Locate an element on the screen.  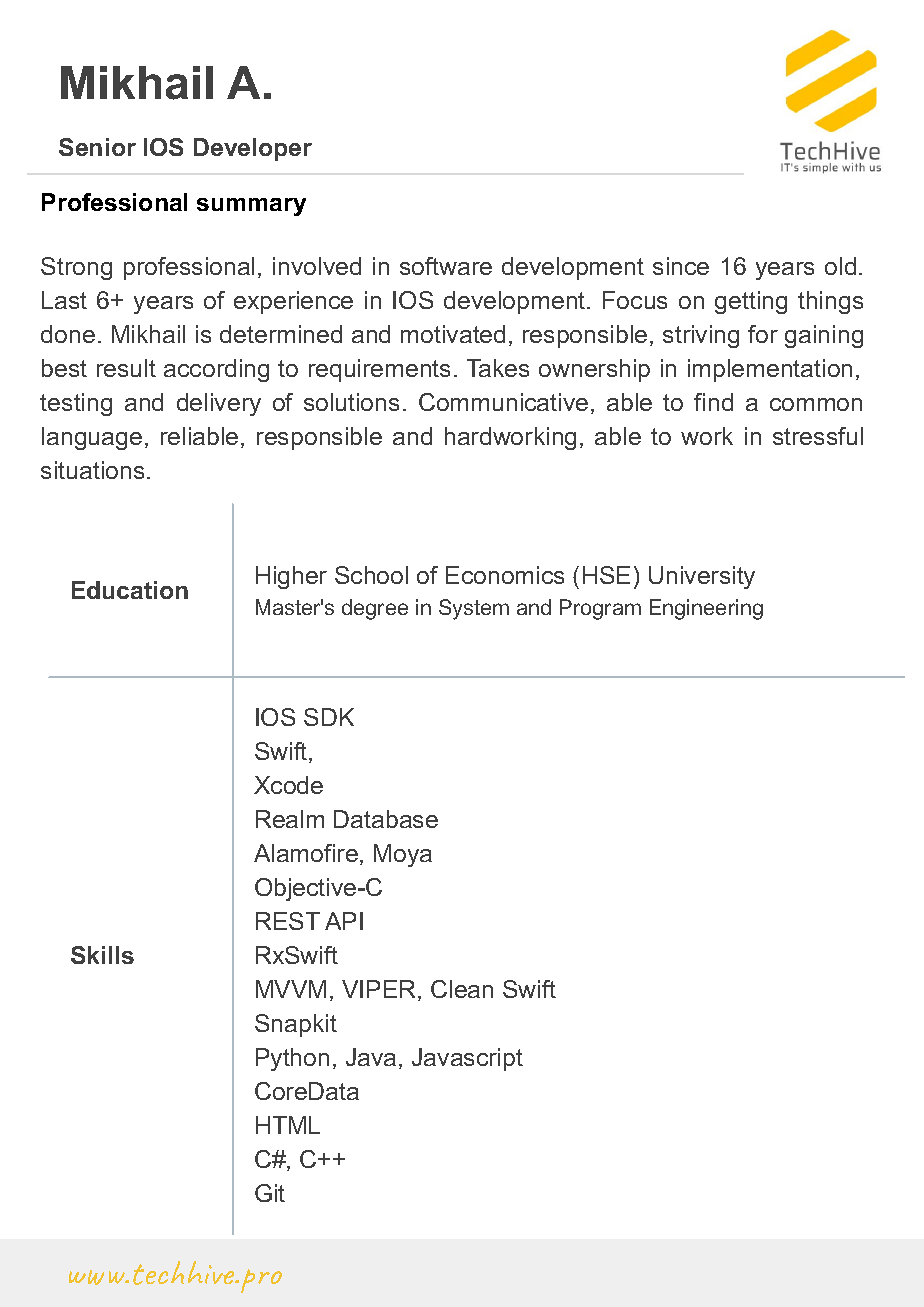
find is located at coordinates (713, 402).
